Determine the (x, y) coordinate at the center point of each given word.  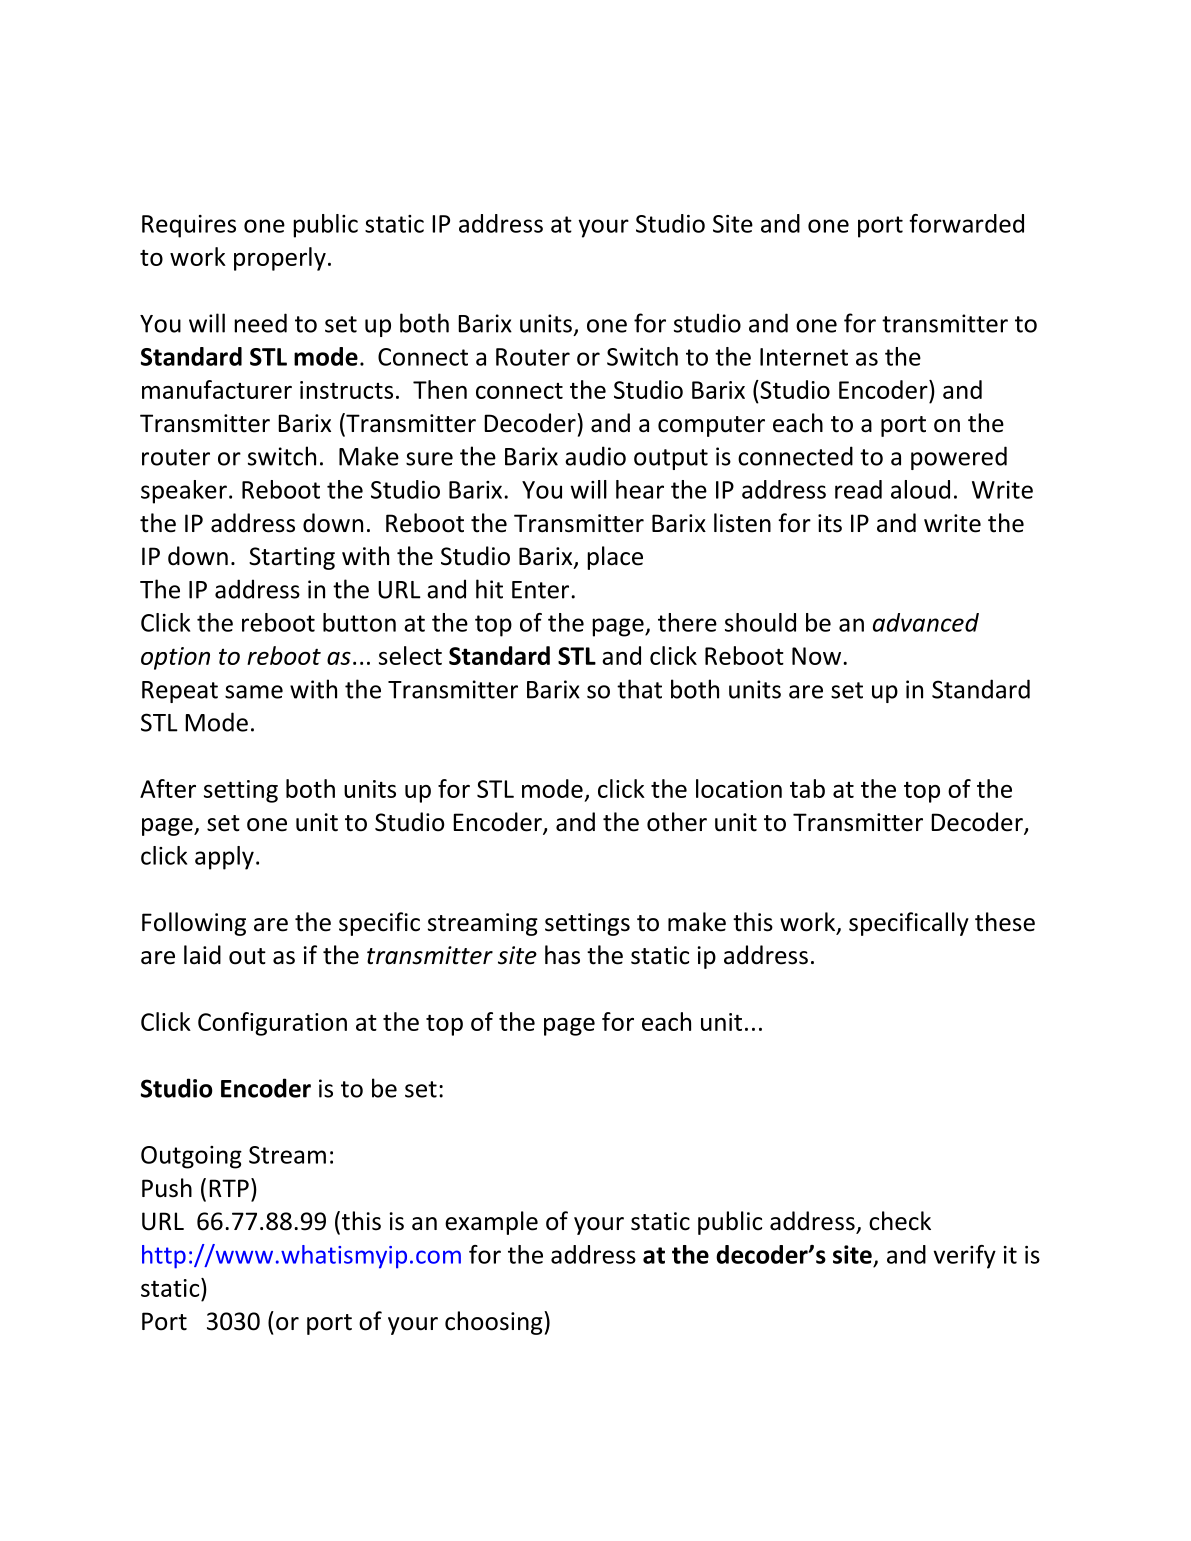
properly (280, 259)
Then (440, 389)
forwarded (966, 223)
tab (807, 788)
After (168, 788)
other (677, 822)
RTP (229, 1188)
